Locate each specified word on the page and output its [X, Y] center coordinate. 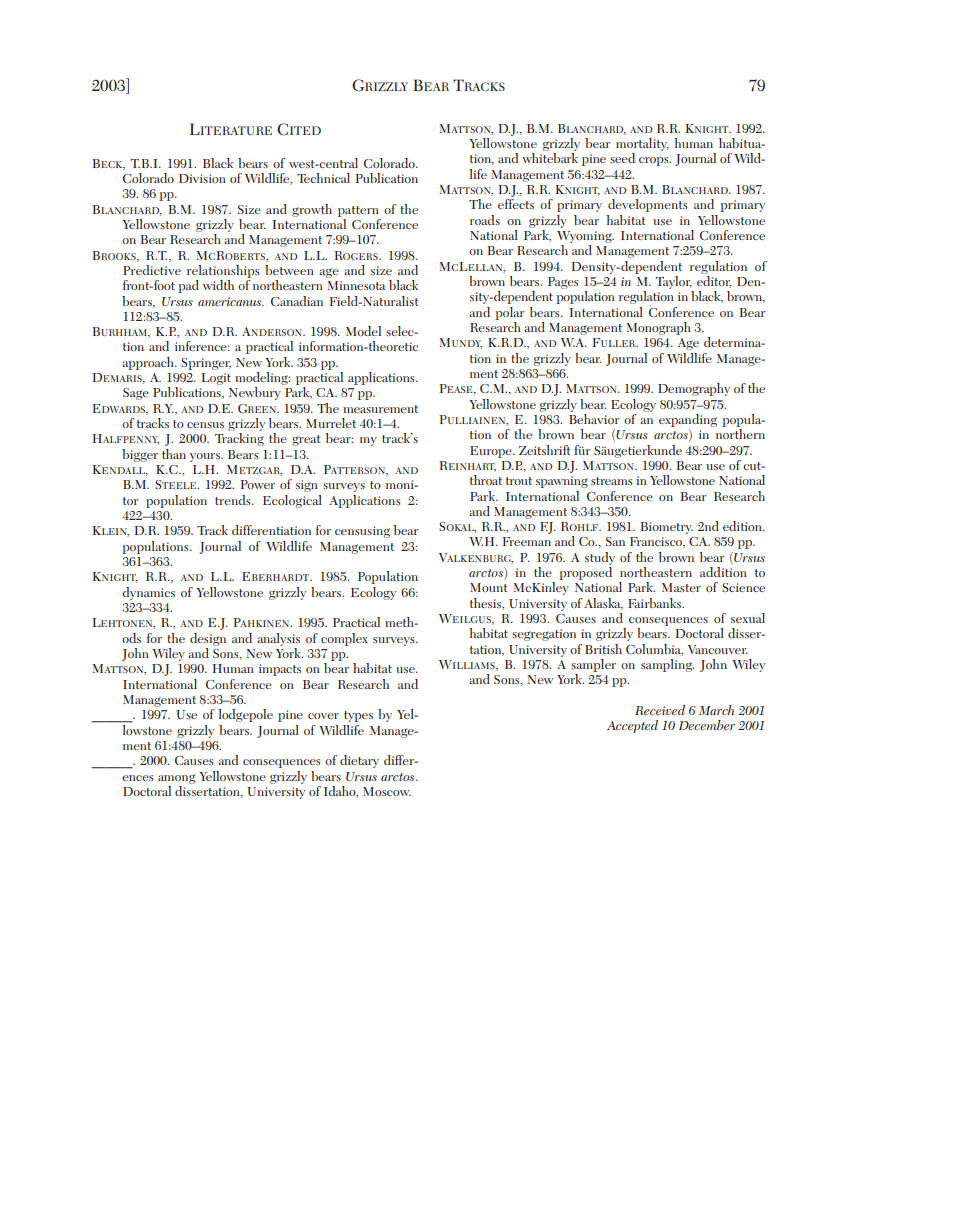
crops [655, 161]
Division [202, 178]
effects [516, 204]
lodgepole [245, 715]
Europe [492, 452]
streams [612, 481]
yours [206, 457]
